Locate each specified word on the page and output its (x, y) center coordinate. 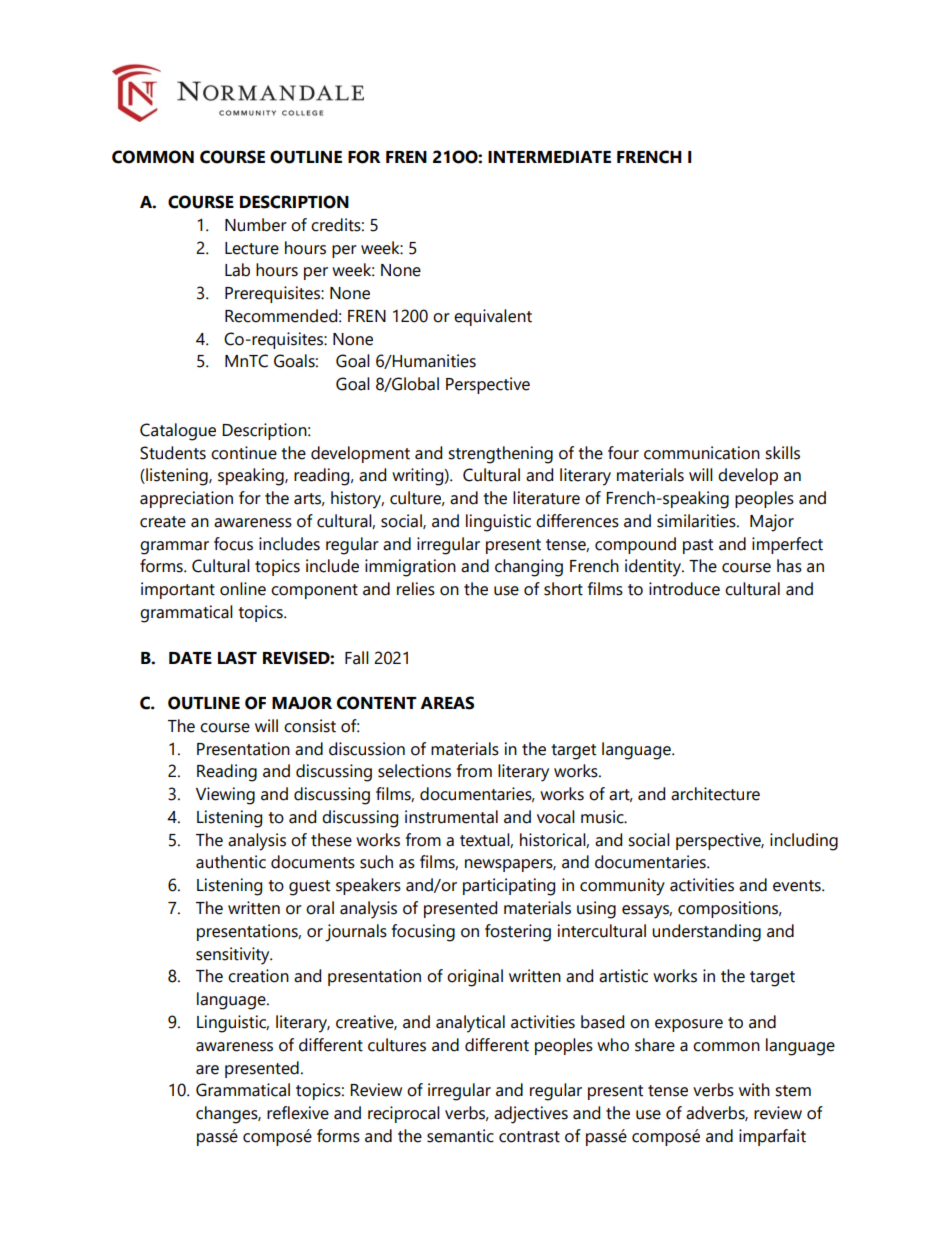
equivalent (493, 317)
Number (256, 225)
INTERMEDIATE (549, 157)
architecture (715, 794)
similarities (697, 521)
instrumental (451, 817)
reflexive (298, 1113)
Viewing (225, 796)
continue (244, 453)
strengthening (500, 455)
